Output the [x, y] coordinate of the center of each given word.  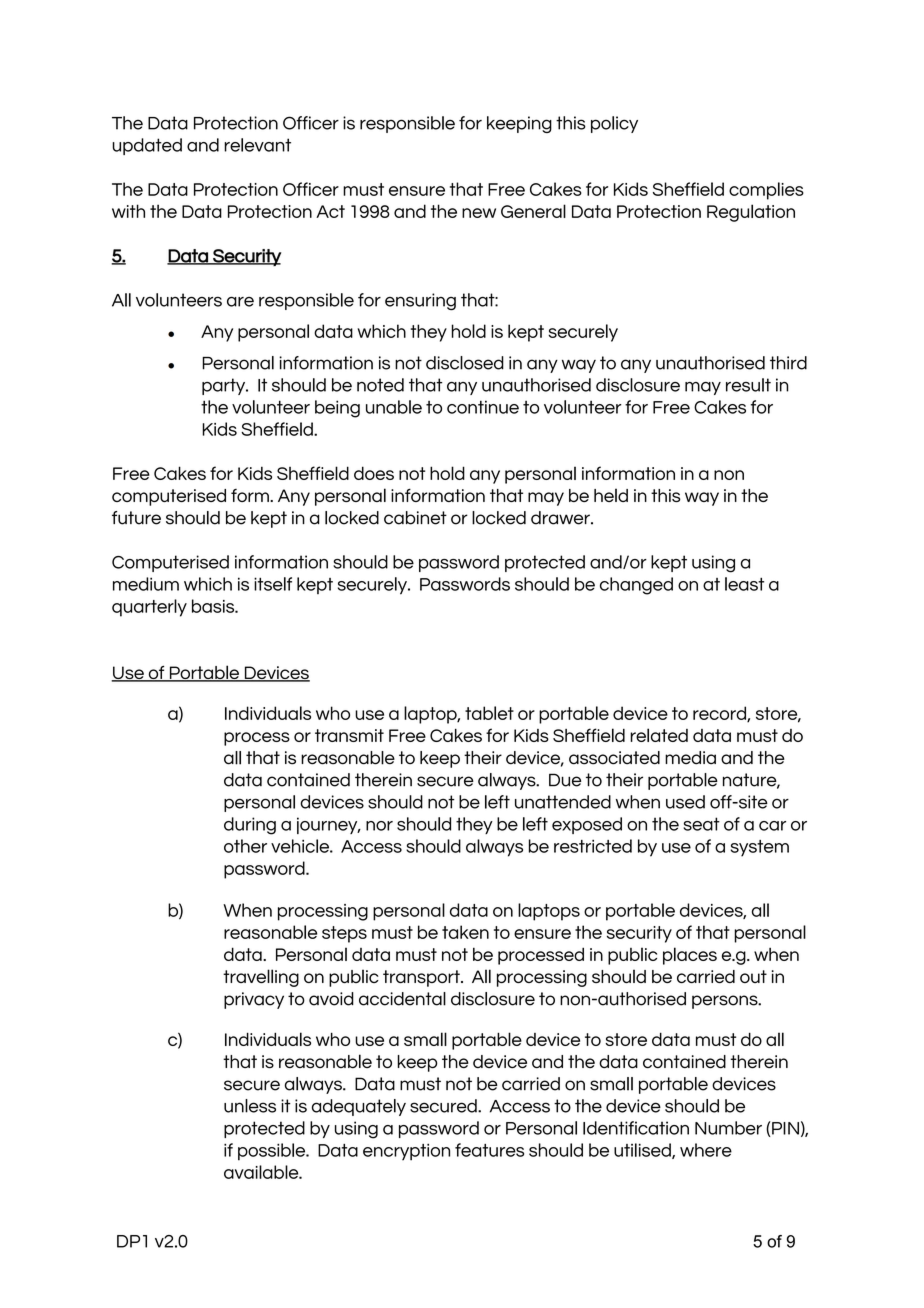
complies [766, 191]
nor [379, 826]
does [374, 473]
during [250, 826]
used [685, 802]
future [136, 518]
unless [250, 1106]
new [479, 213]
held [611, 495]
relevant [257, 145]
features [489, 1150]
